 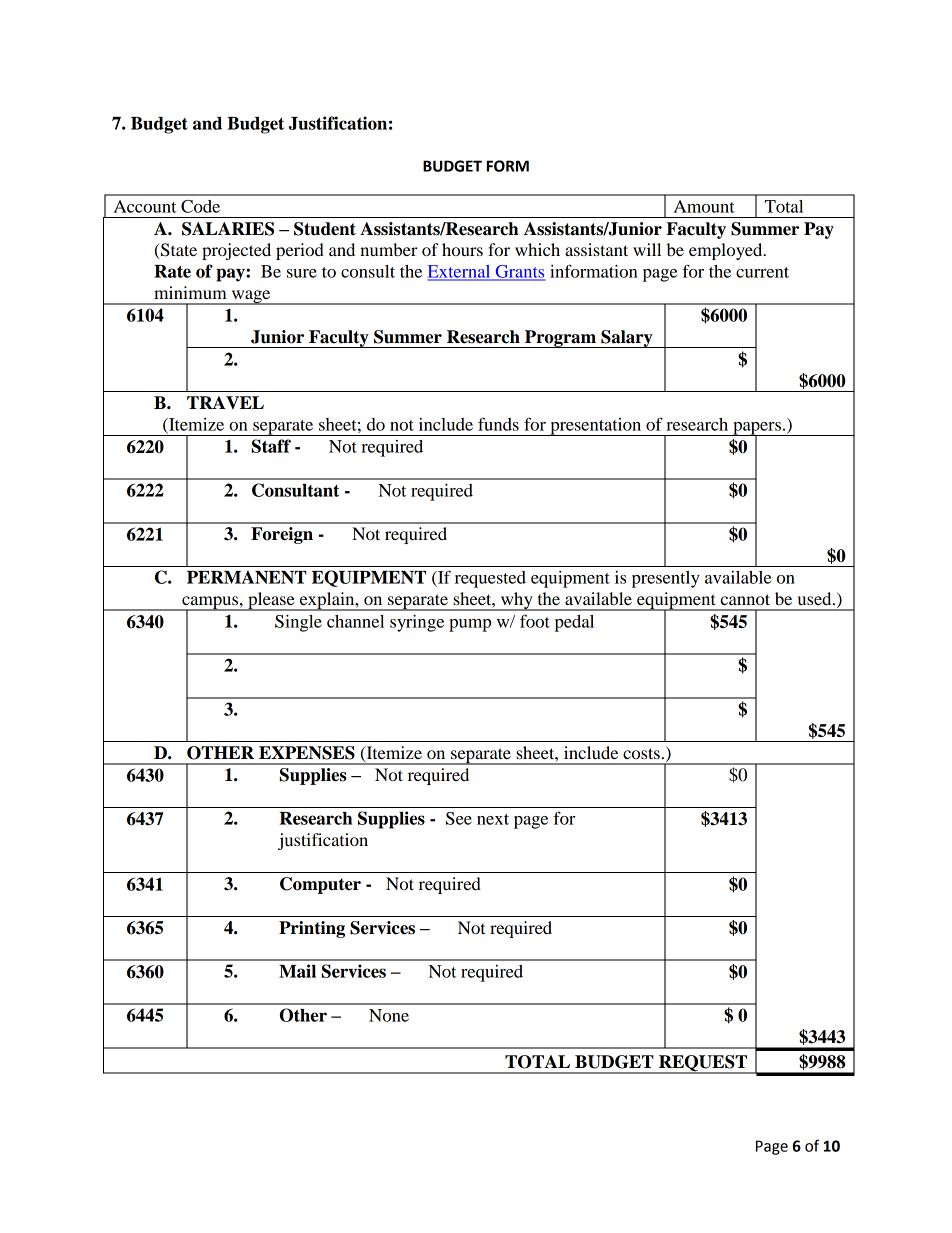 What do you see at coordinates (228, 229) in the page?
I see `SALARIES` at bounding box center [228, 229].
